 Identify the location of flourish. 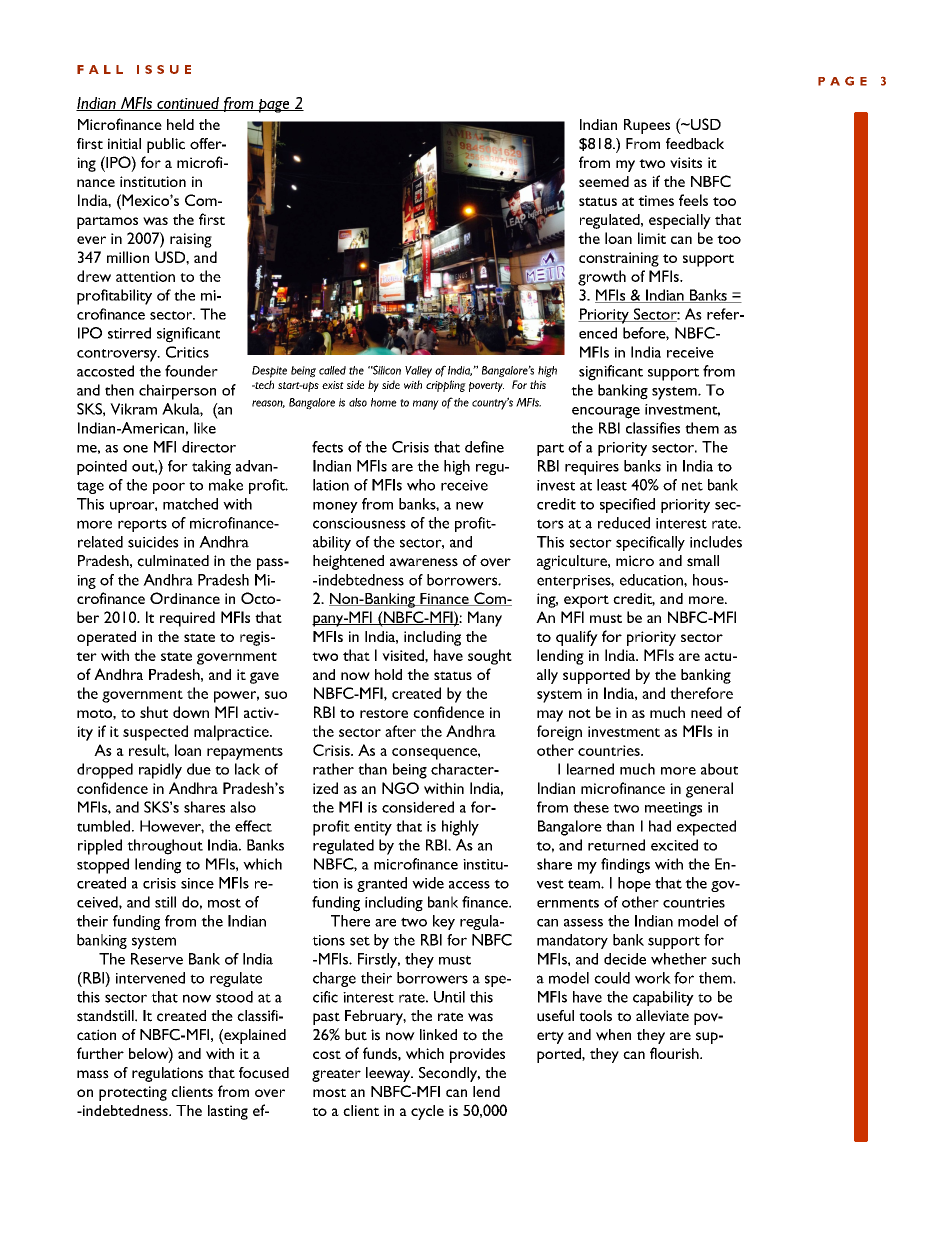
(675, 1053).
